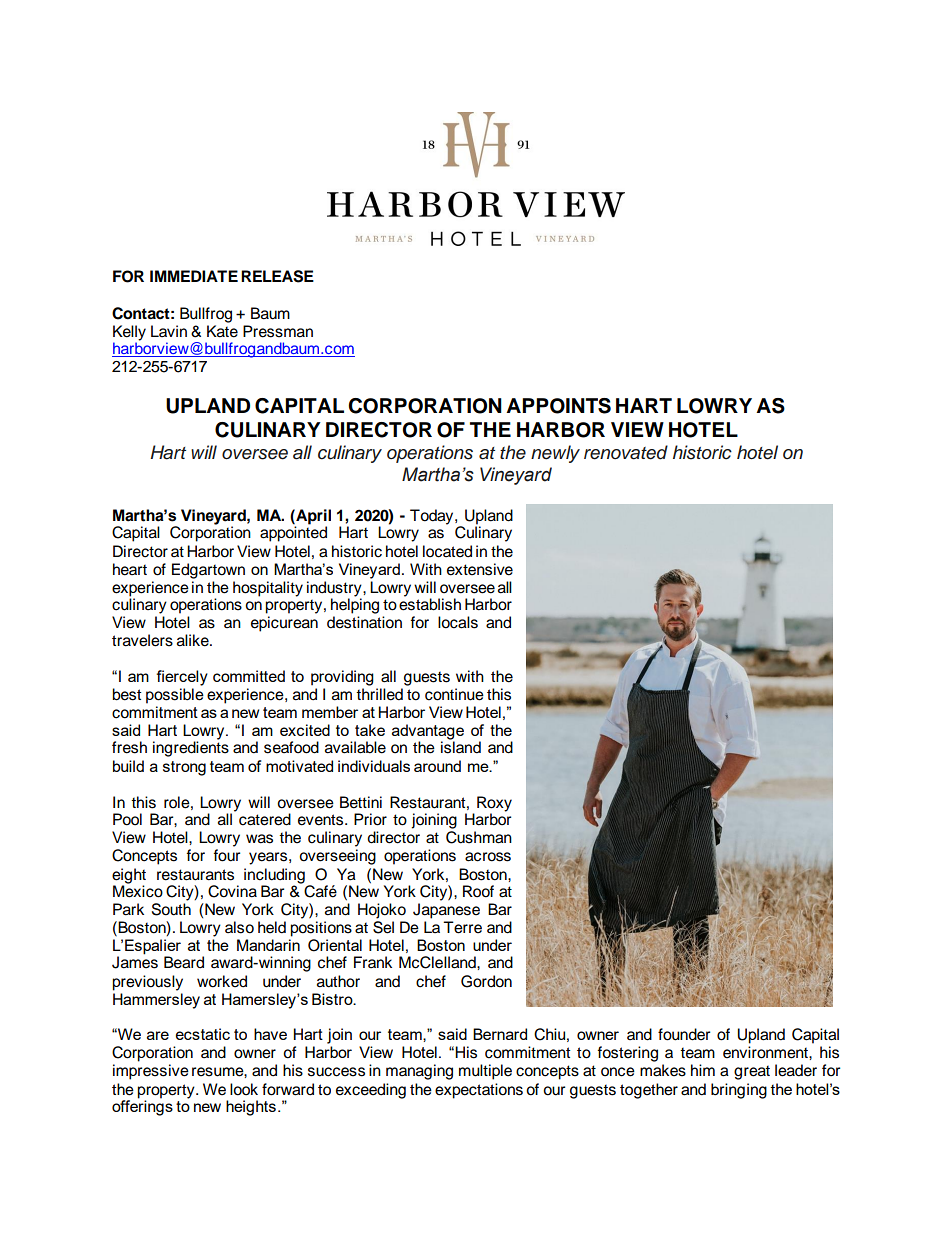 The height and width of the image is (1233, 952). Describe the element at coordinates (488, 857) in the image. I see `across` at that location.
